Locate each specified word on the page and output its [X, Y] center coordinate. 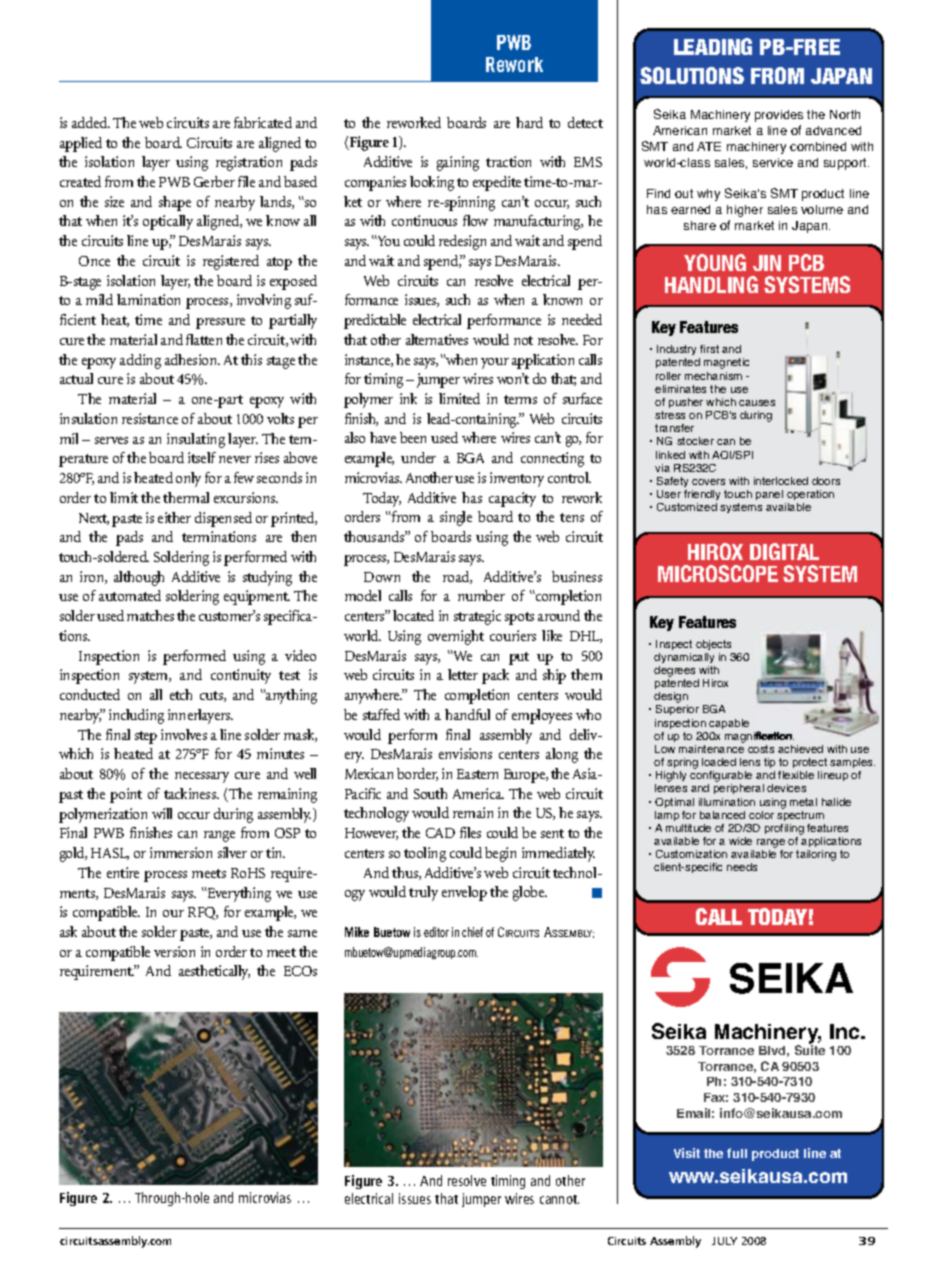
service [773, 162]
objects [713, 645]
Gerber [214, 181]
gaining [458, 163]
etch [181, 694]
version [174, 951]
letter [463, 674]
